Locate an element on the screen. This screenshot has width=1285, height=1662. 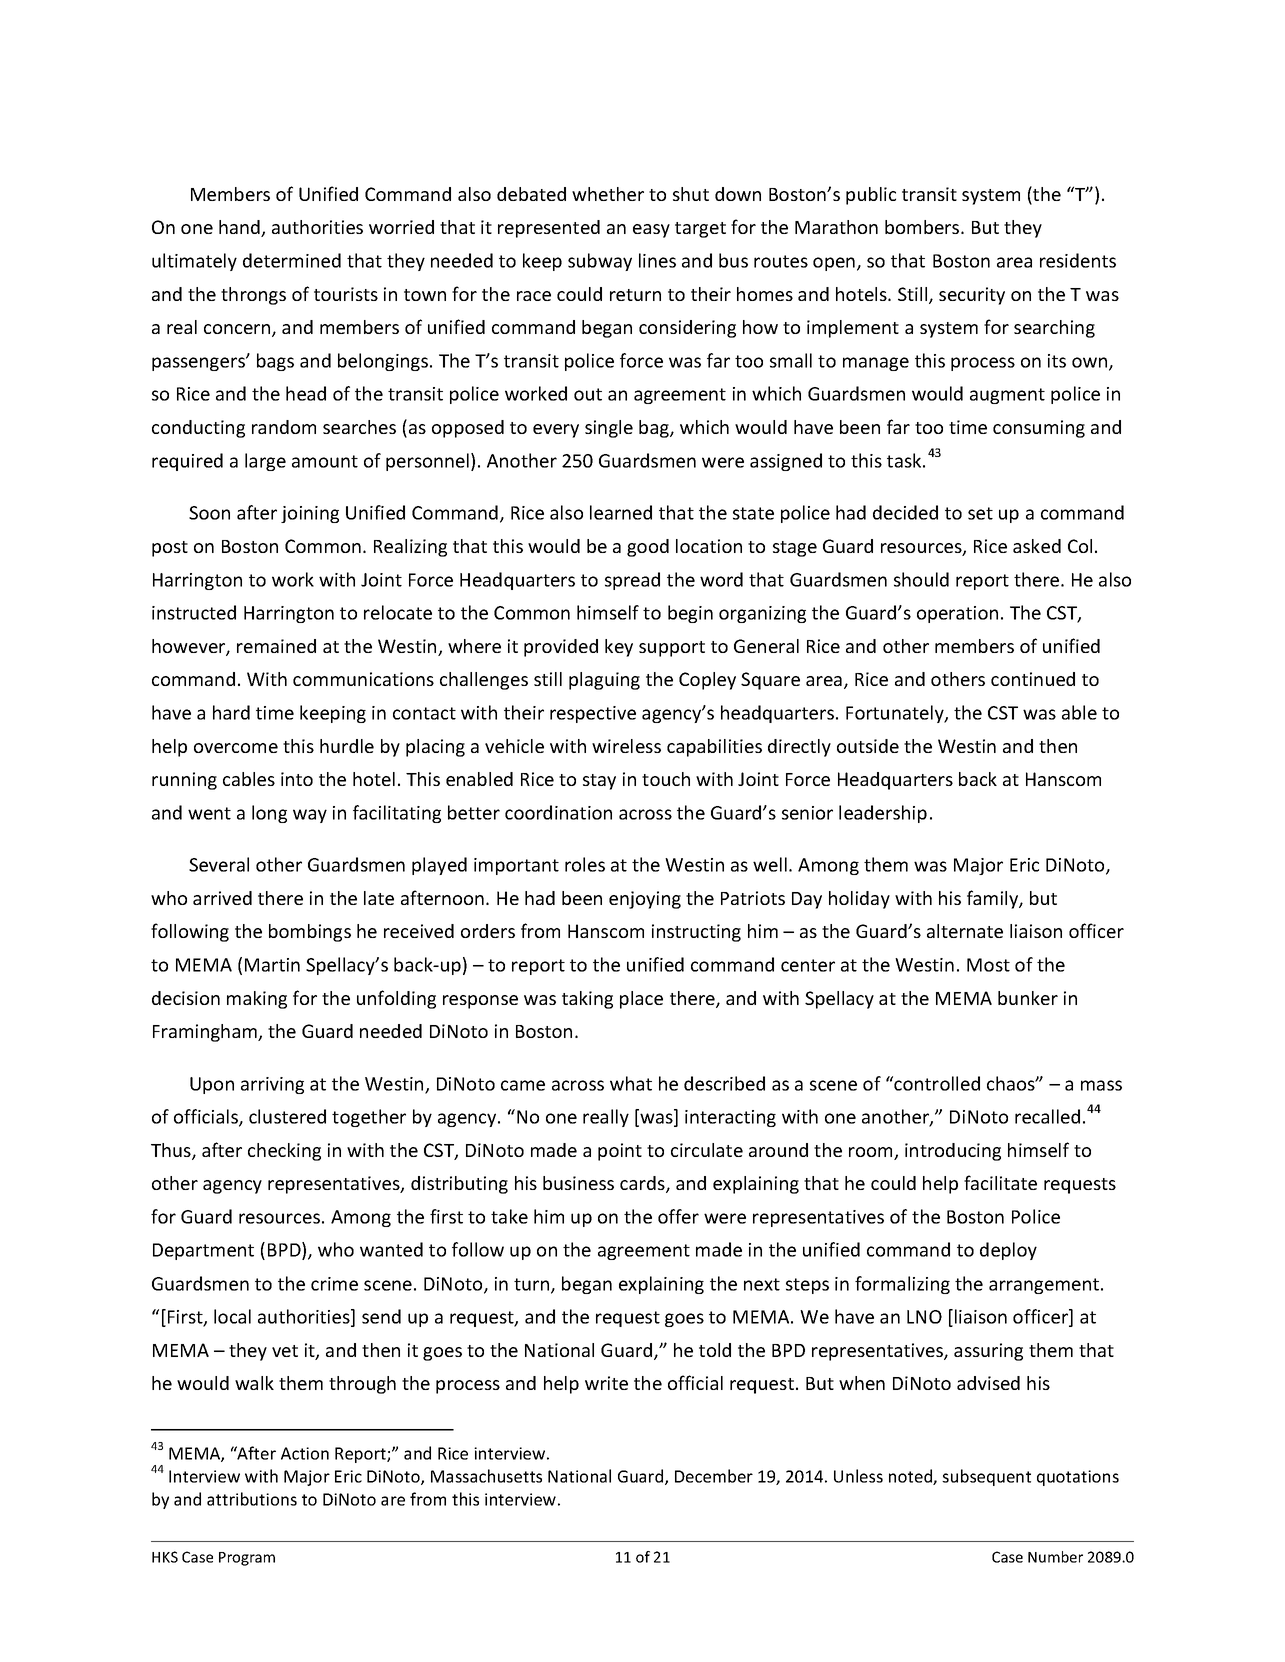
checking is located at coordinates (284, 1152).
